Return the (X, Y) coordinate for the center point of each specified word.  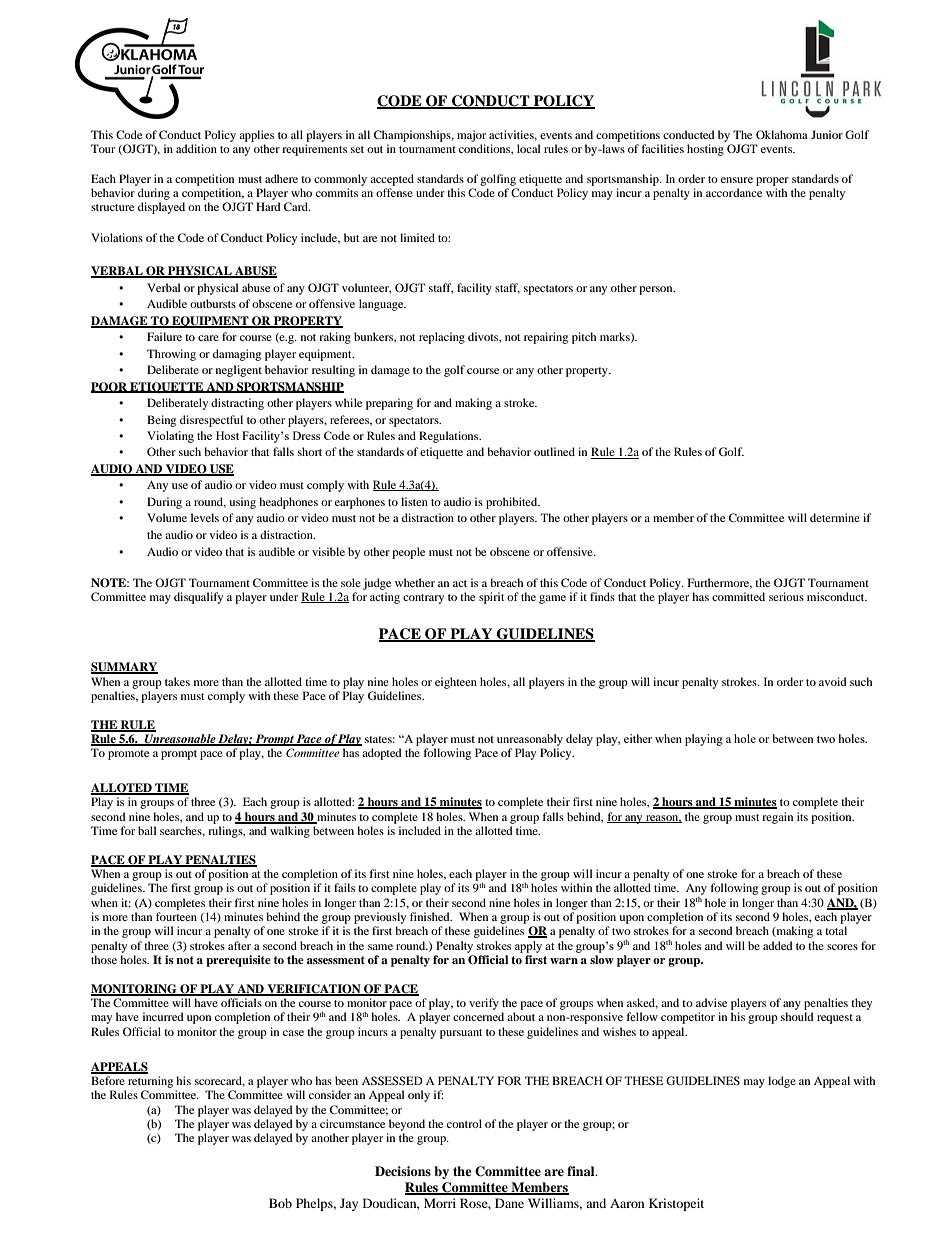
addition (196, 148)
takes (177, 681)
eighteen (456, 683)
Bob (280, 1203)
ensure (737, 180)
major (471, 136)
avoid (833, 681)
